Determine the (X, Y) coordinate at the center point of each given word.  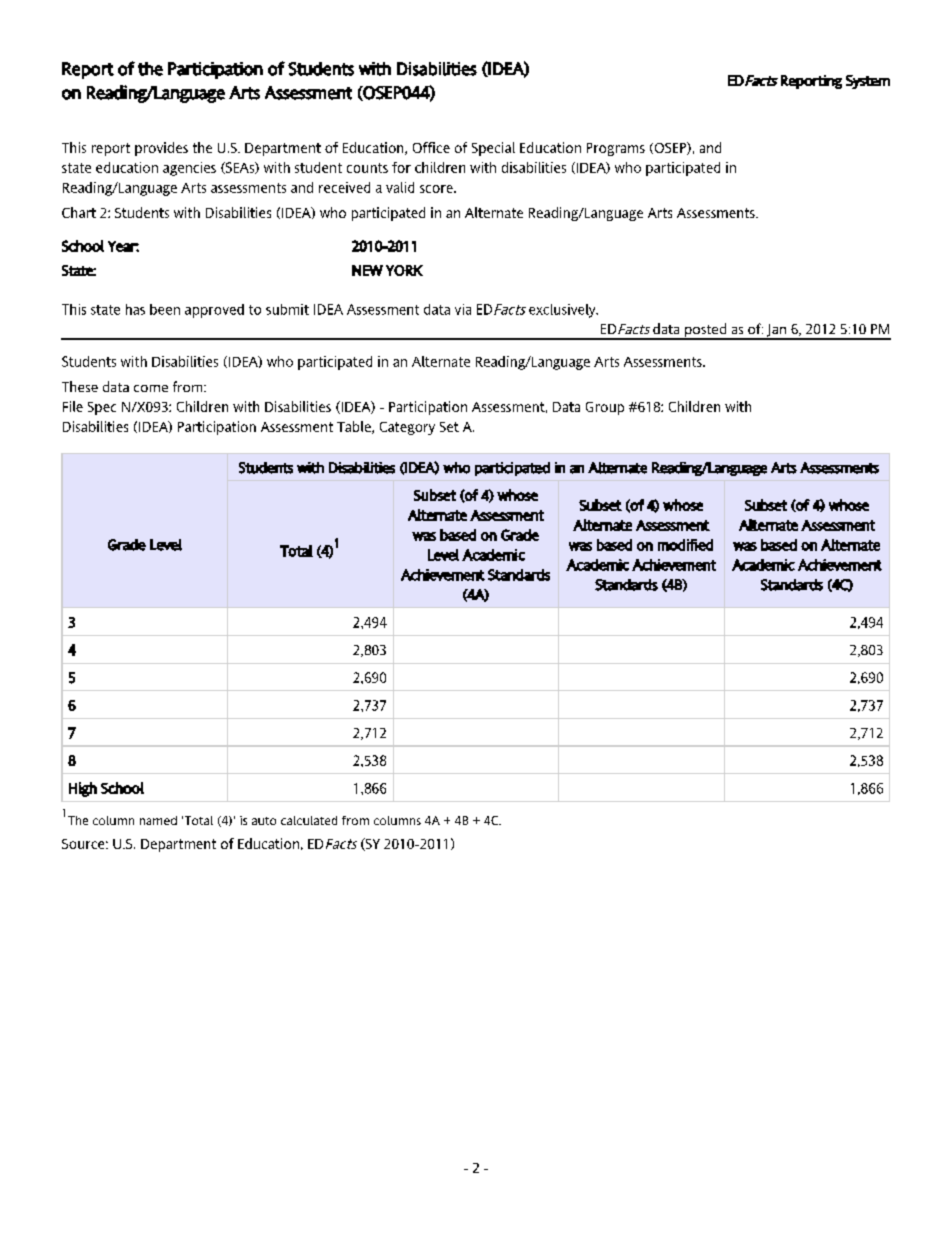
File (73, 406)
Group (605, 408)
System (868, 82)
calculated (309, 820)
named (158, 820)
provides (161, 149)
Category (407, 428)
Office (431, 147)
